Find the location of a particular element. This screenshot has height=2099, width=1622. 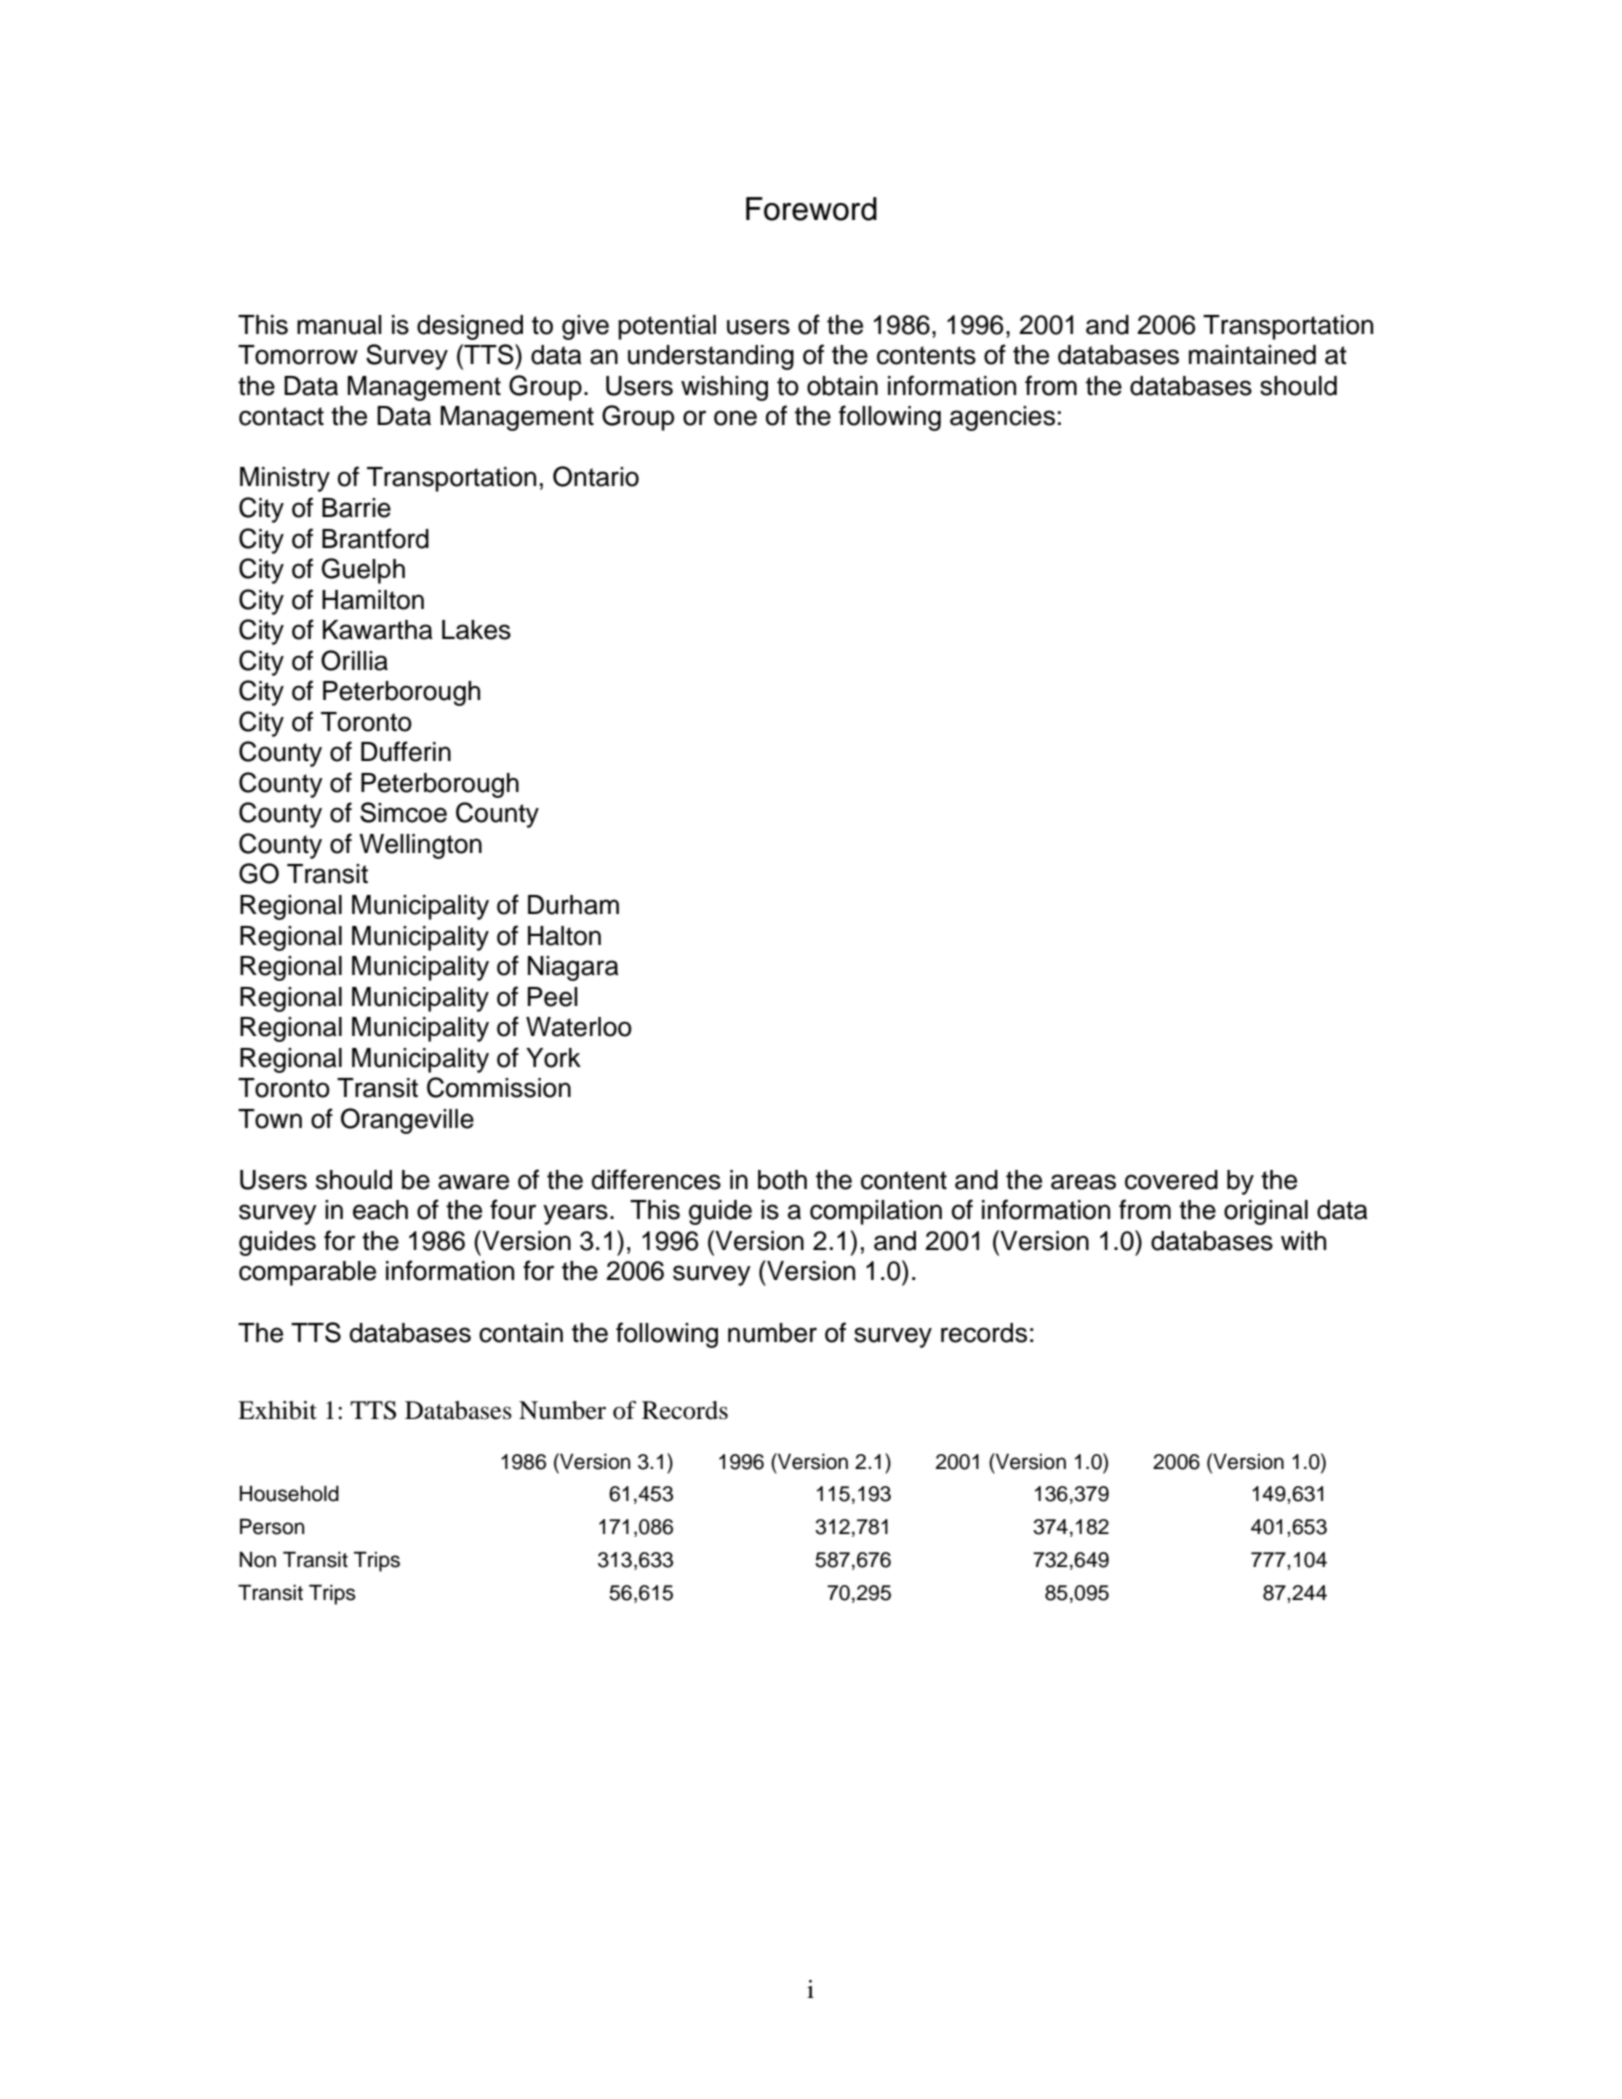

Foreword is located at coordinates (811, 209).
